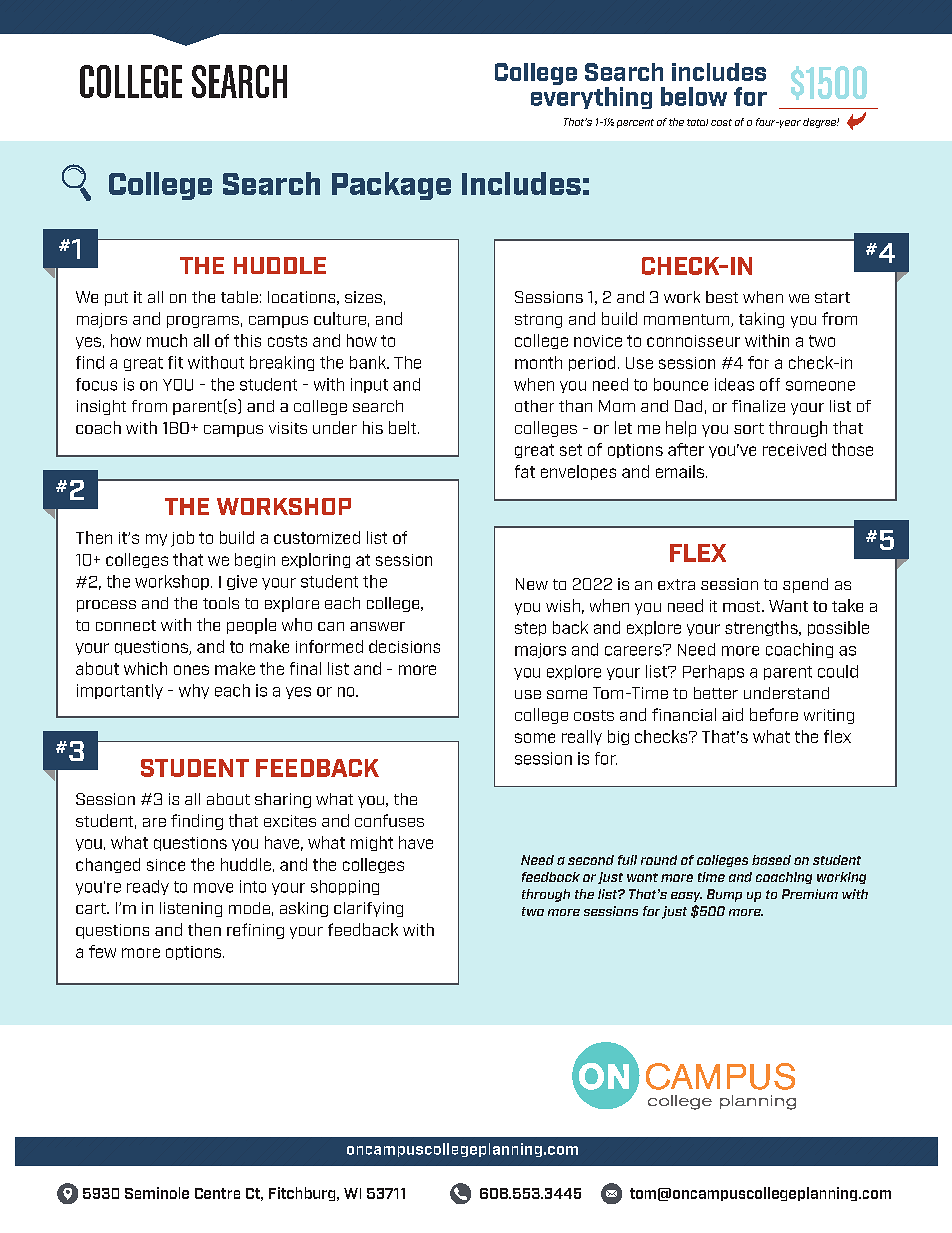 Image resolution: width=952 pixels, height=1233 pixels. Describe the element at coordinates (724, 895) in the page. I see `Bump` at that location.
